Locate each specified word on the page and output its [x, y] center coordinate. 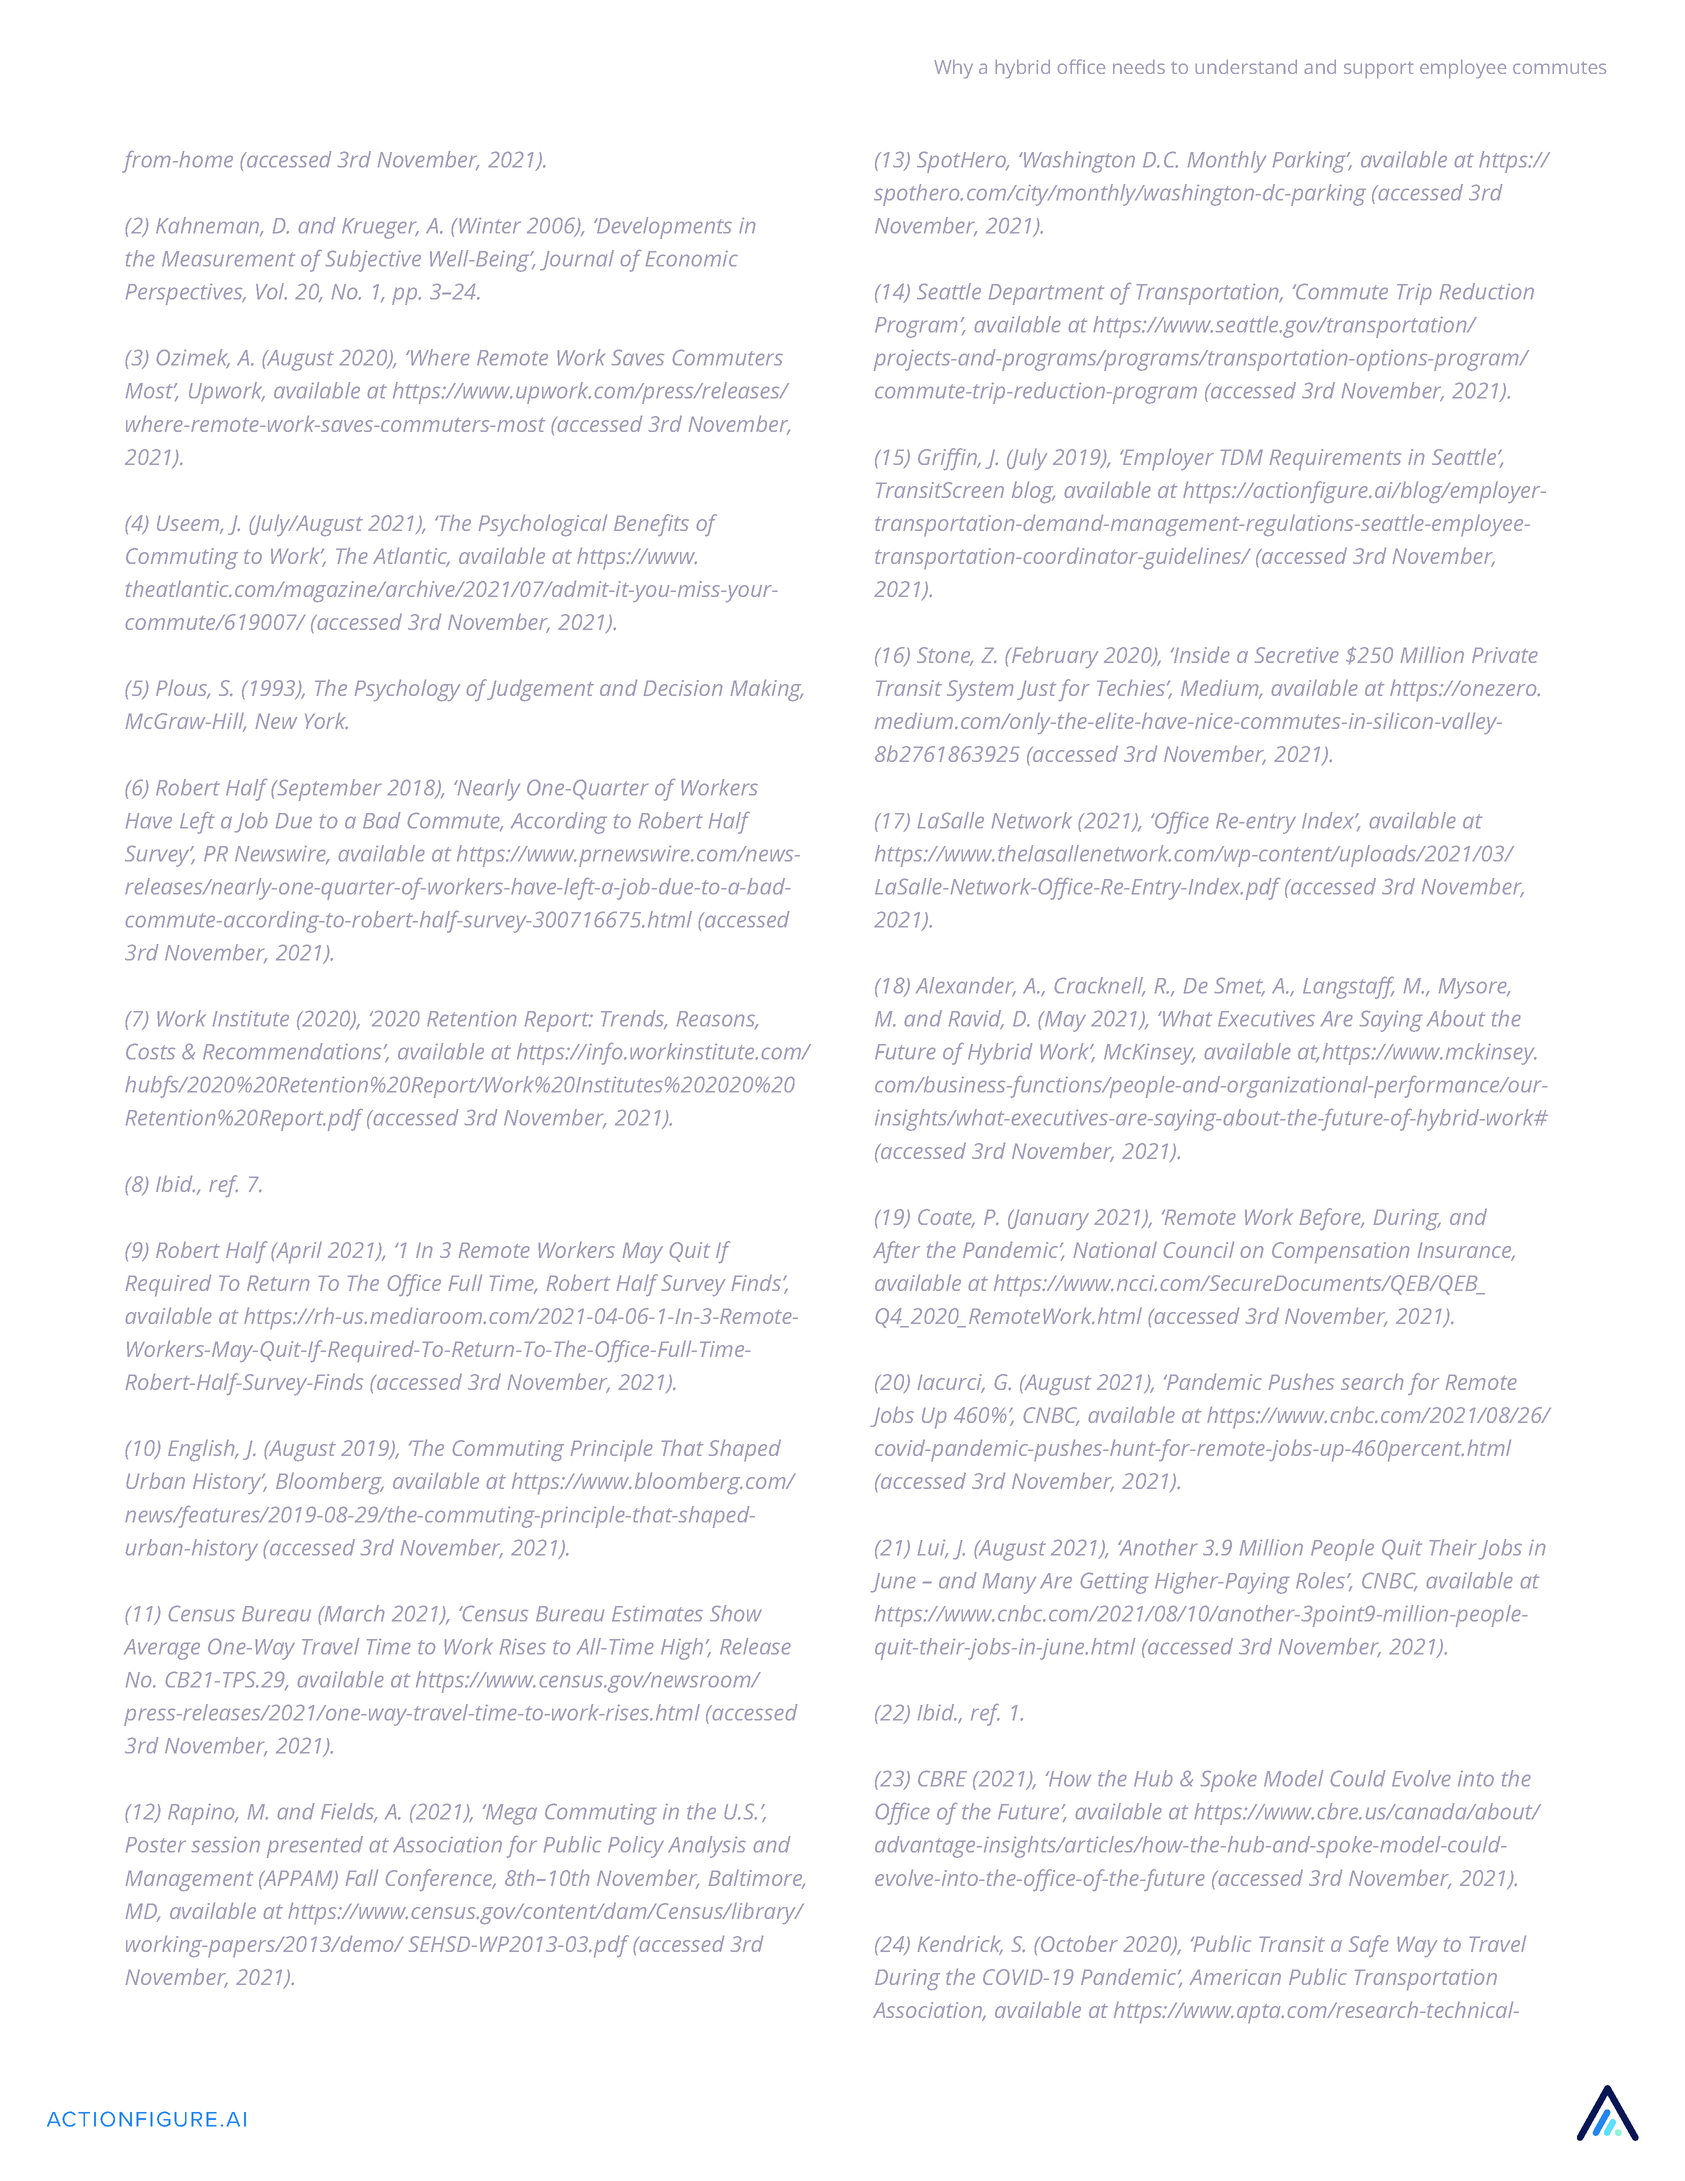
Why [954, 69]
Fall [362, 1877]
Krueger [380, 228]
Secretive [1296, 655]
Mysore [1474, 988]
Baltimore [757, 1879]
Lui [933, 1549]
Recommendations [292, 1051]
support [1378, 70]
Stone [945, 656]
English [202, 1450]
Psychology [407, 690]
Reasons [717, 1020]
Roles [1322, 1580]
